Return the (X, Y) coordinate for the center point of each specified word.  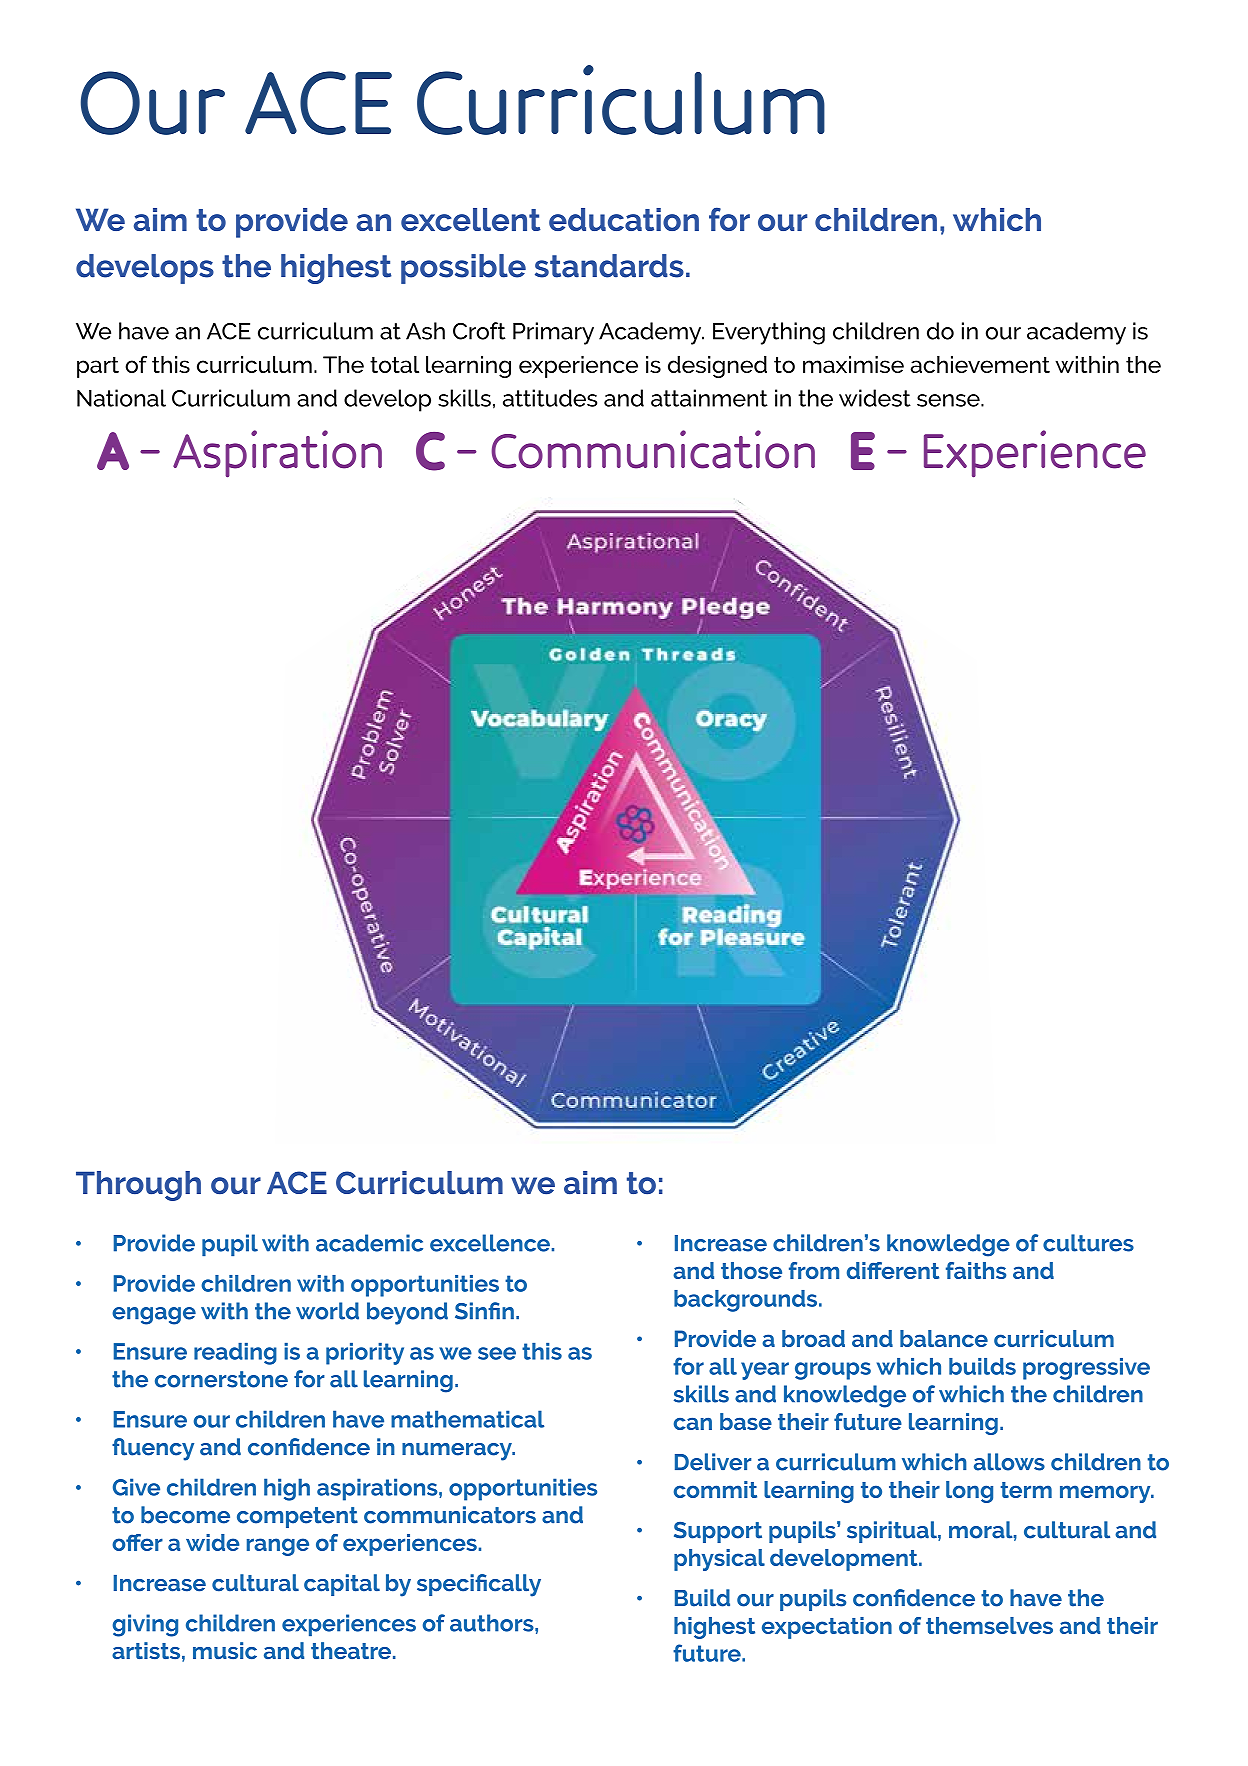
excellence (490, 1243)
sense (949, 400)
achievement (980, 364)
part (98, 367)
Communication (653, 449)
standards (609, 266)
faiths (976, 1270)
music (225, 1650)
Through (138, 1186)
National (121, 398)
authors (493, 1623)
